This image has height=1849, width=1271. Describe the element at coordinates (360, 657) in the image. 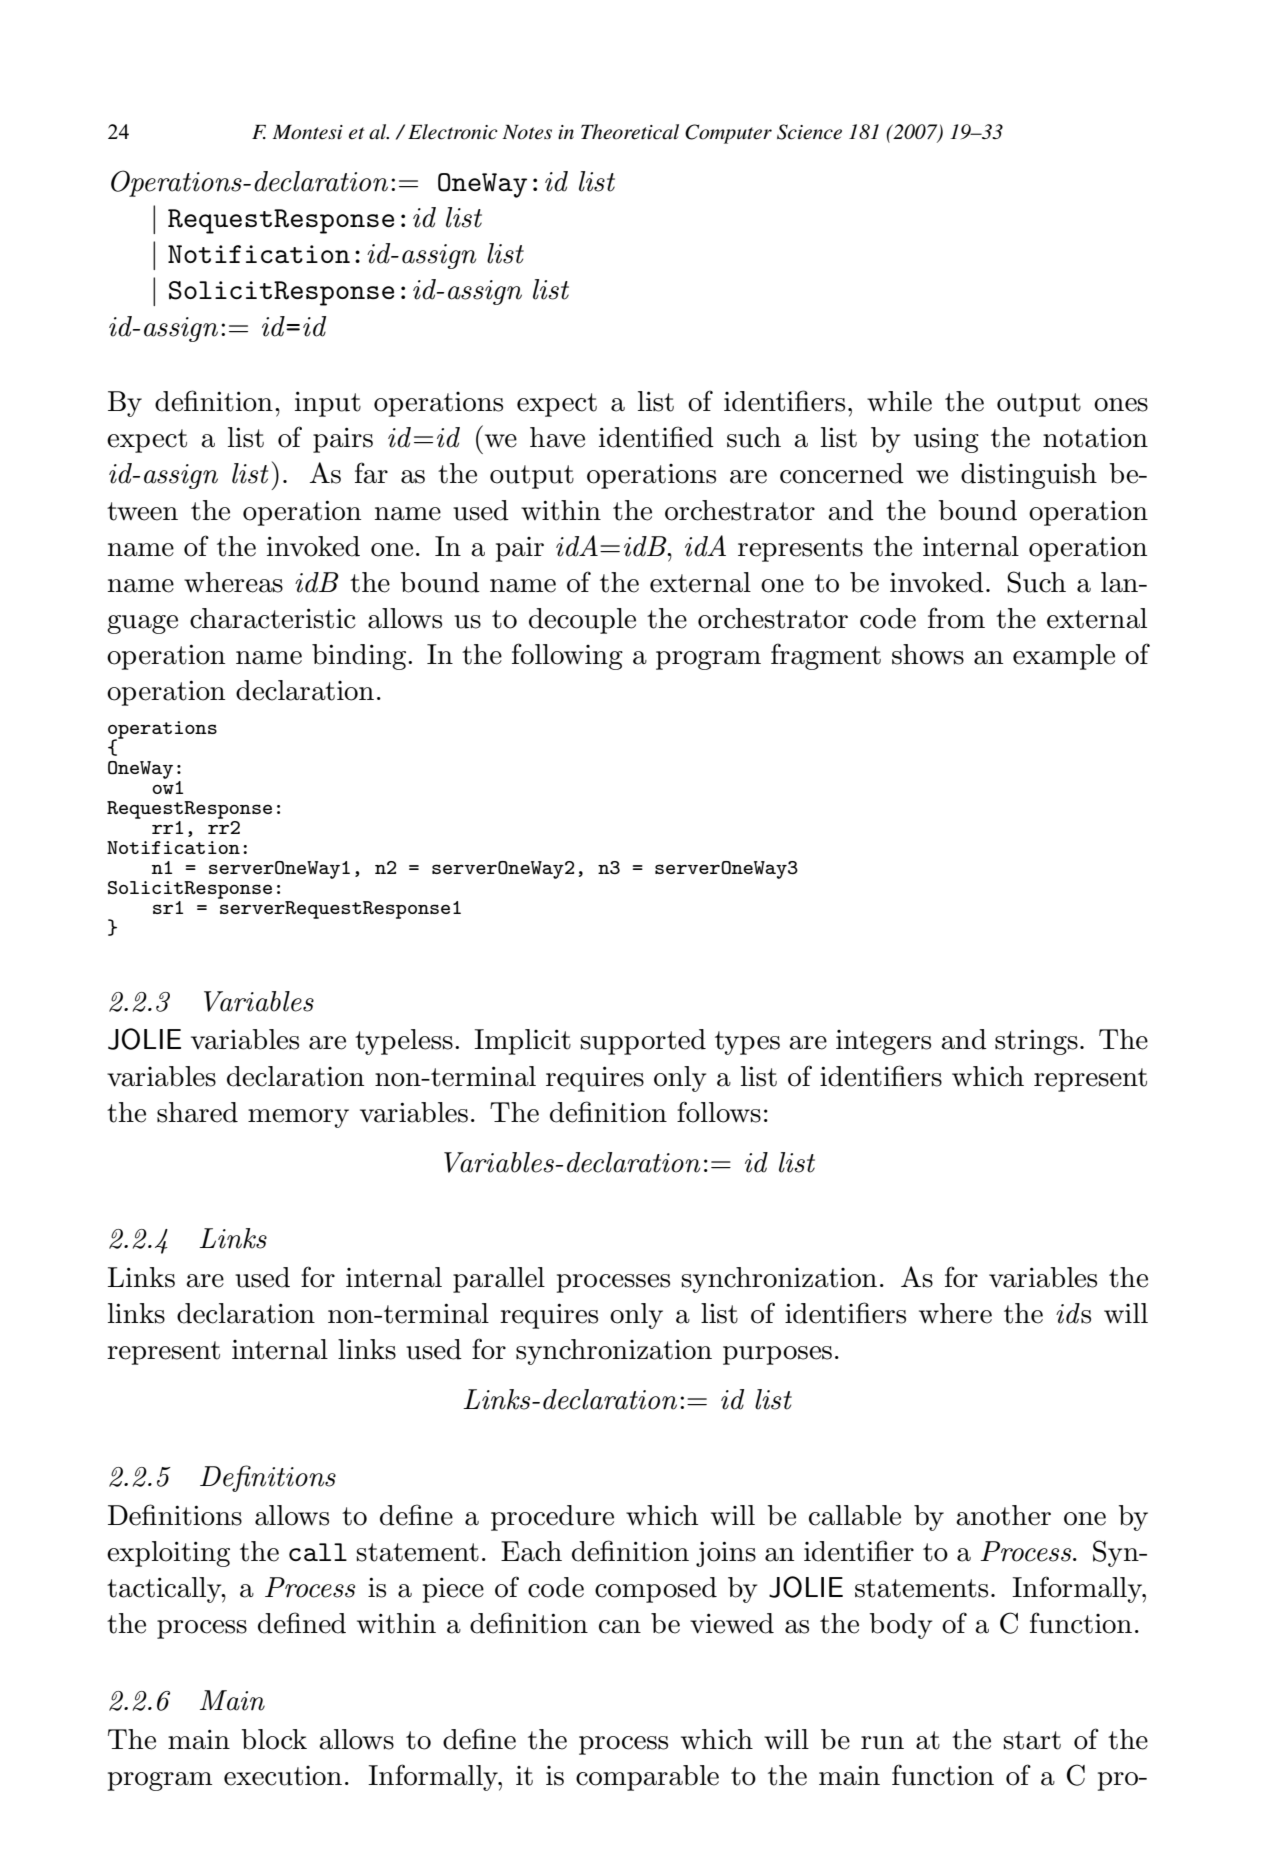

I see `binding` at that location.
